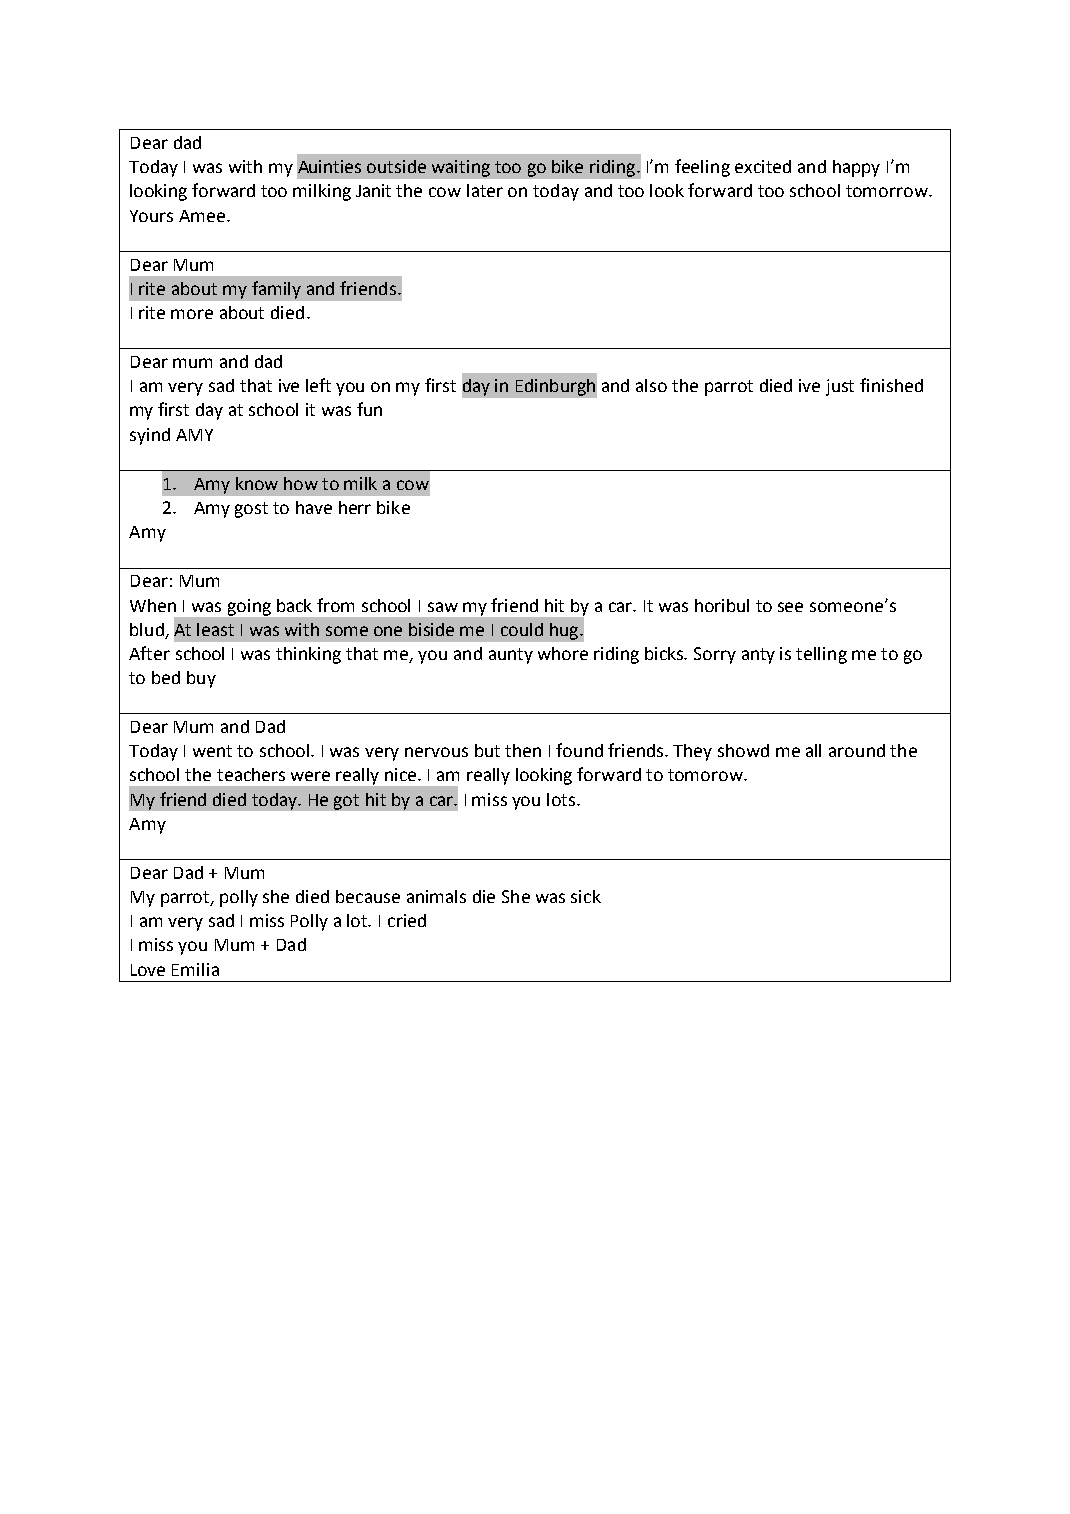  I want to click on Emilia, so click(195, 969).
